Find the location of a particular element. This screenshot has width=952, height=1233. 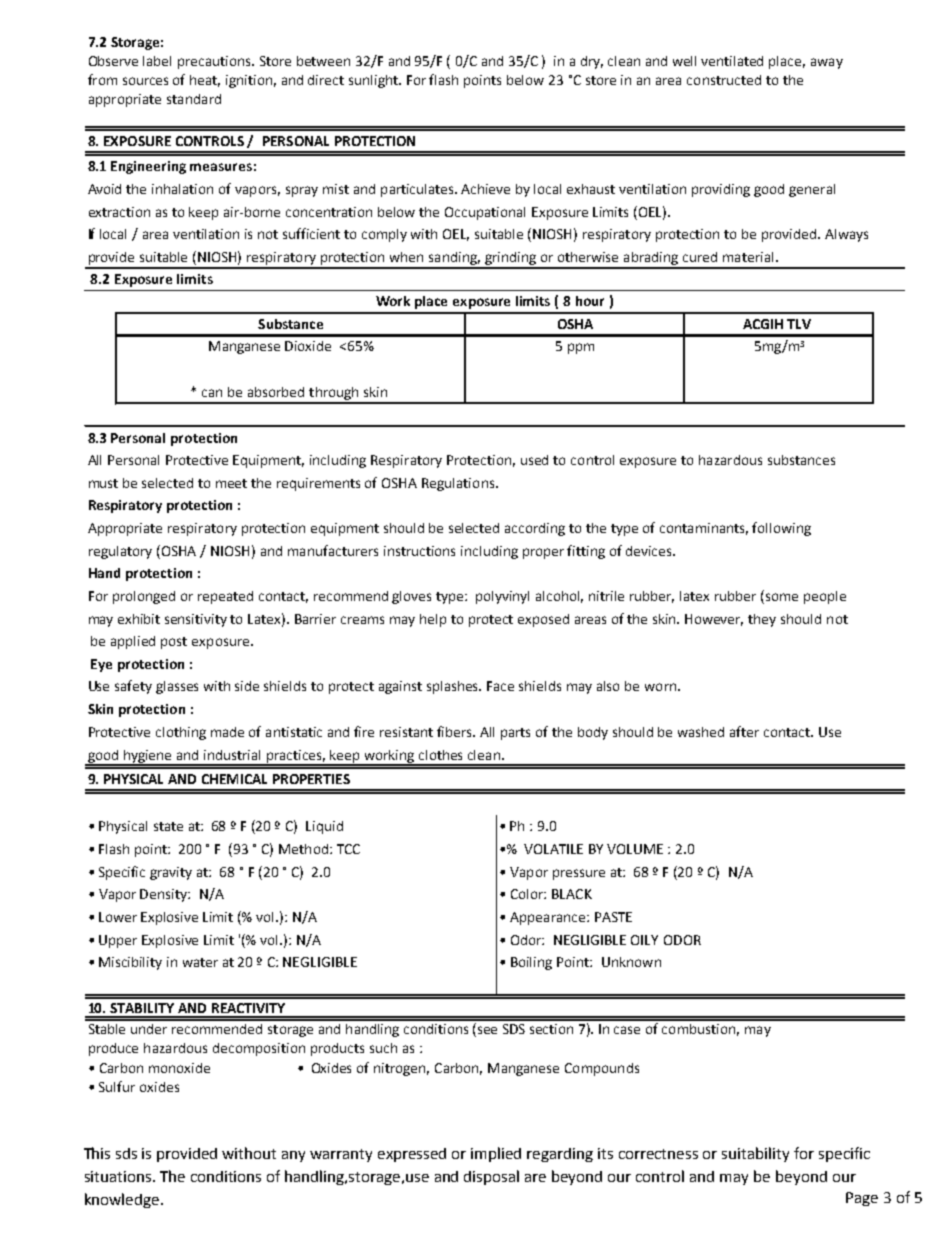

standard is located at coordinates (194, 99).
